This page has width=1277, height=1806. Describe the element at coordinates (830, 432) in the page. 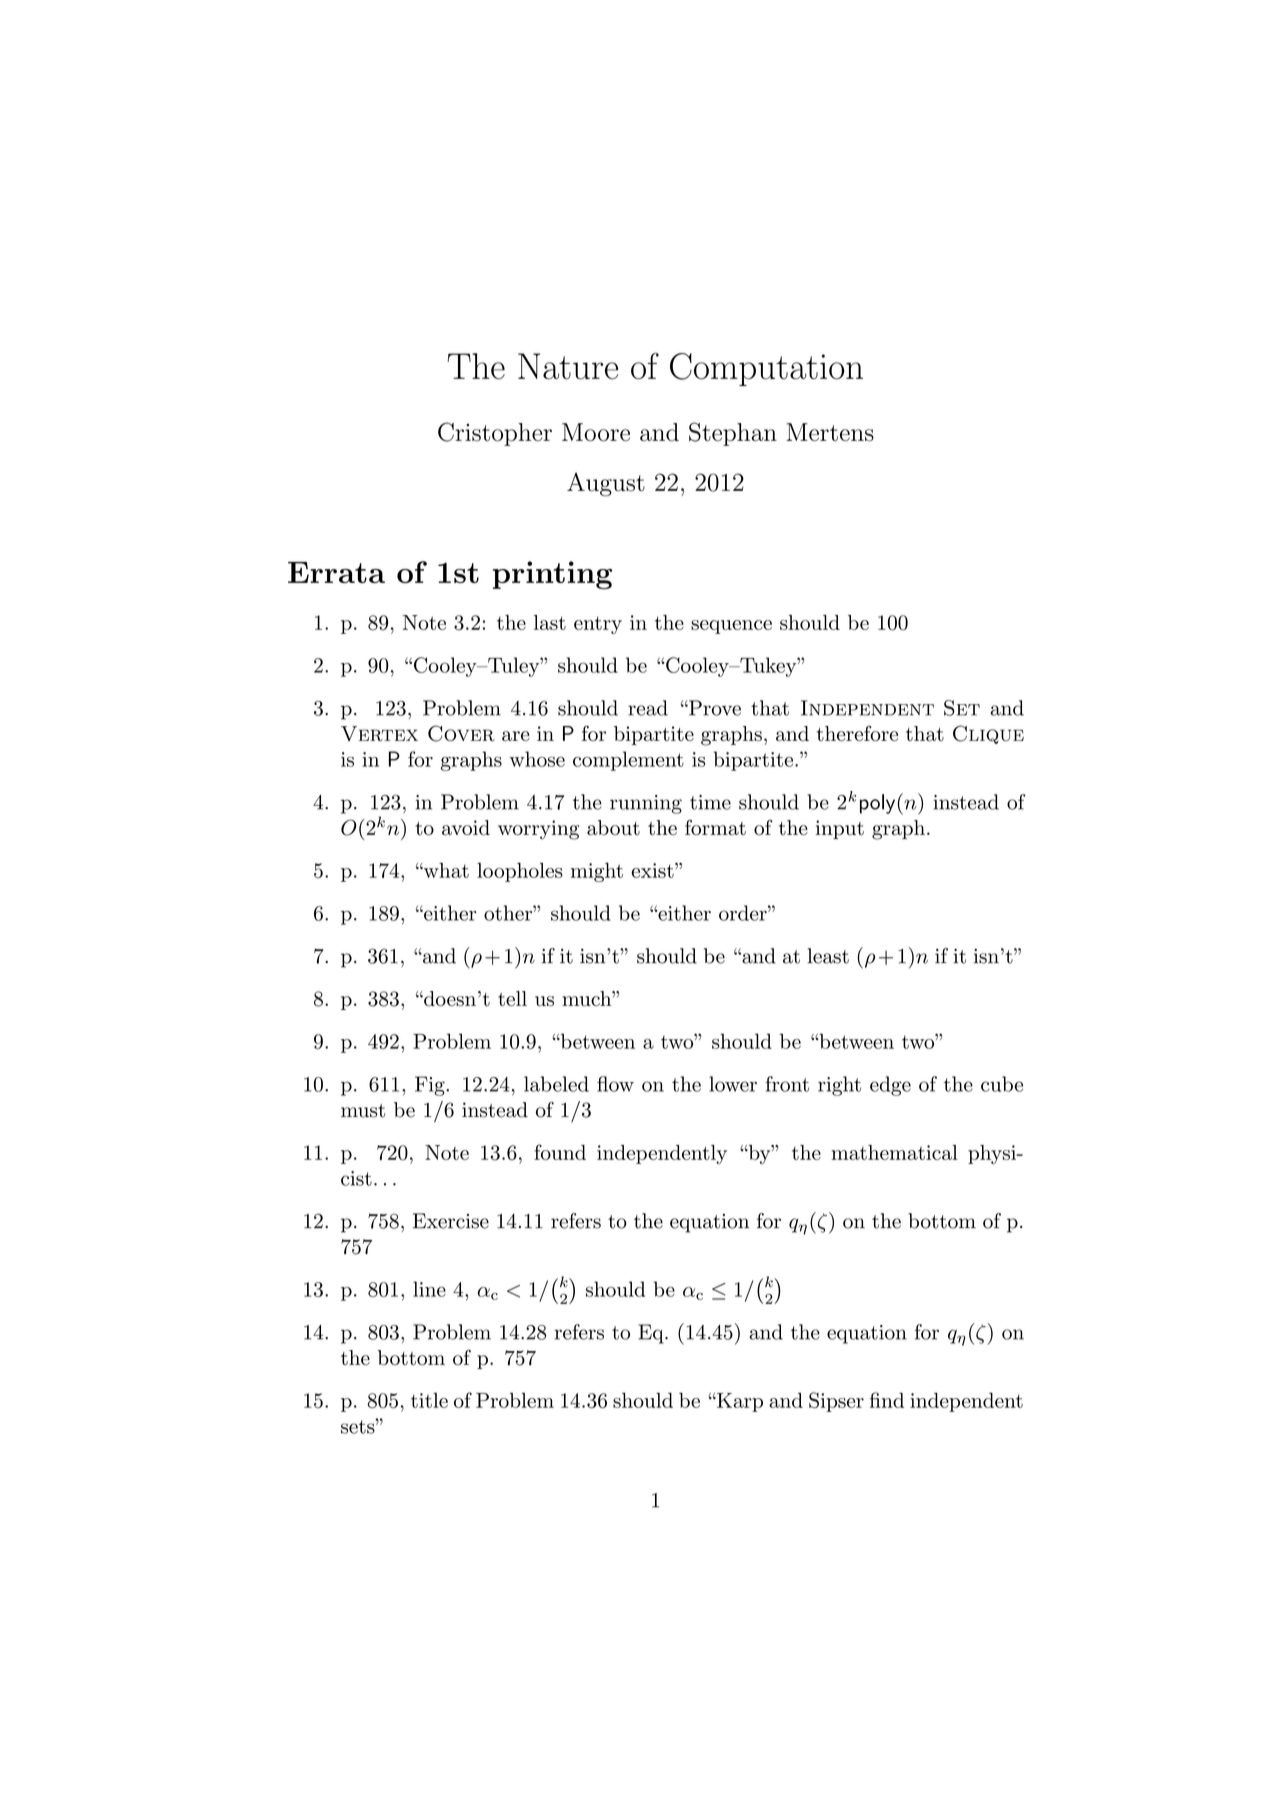

I see `Mertens` at that location.
